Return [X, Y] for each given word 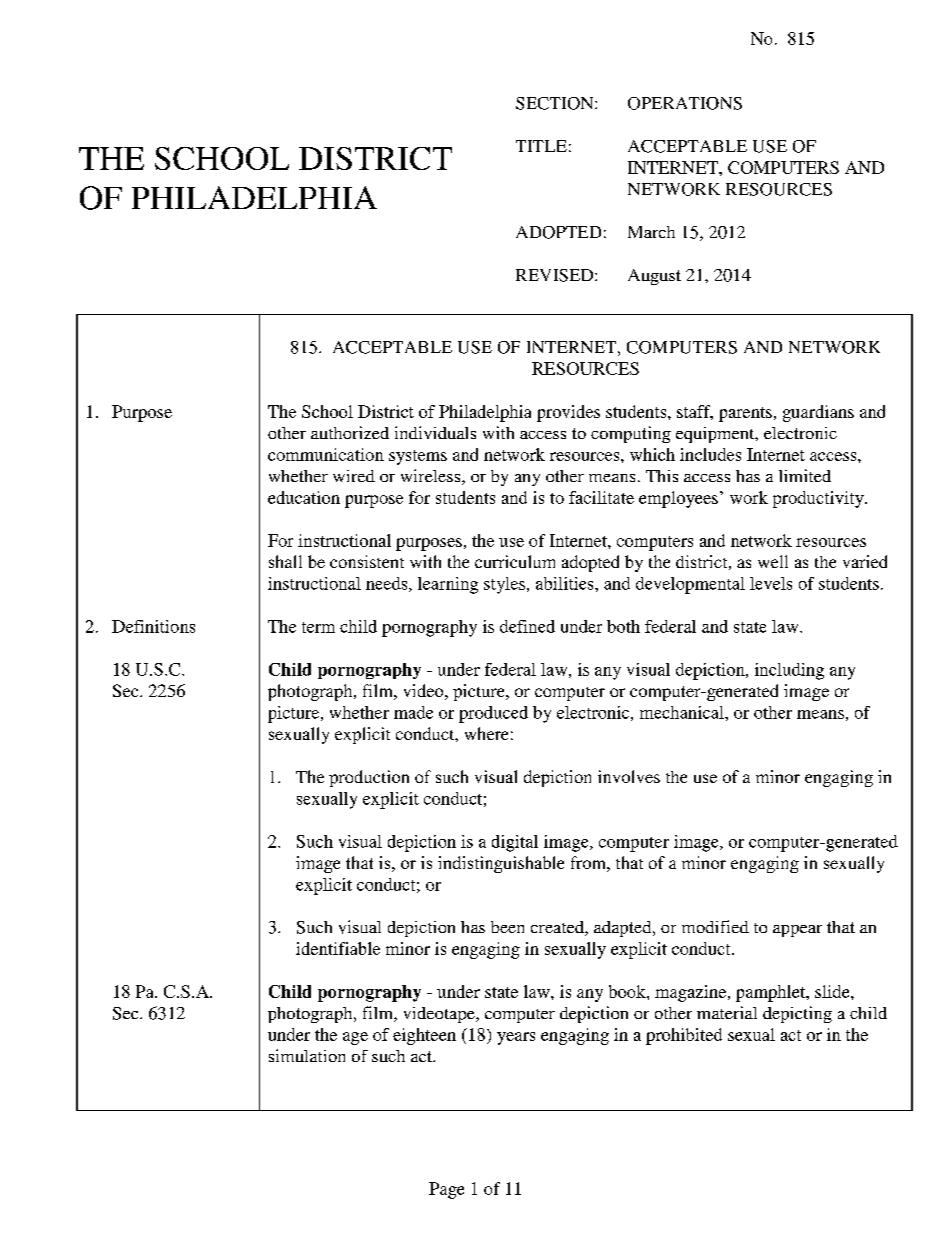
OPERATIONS [685, 103]
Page [446, 1190]
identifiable [338, 948]
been [507, 927]
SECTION [556, 103]
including [789, 671]
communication [326, 454]
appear [797, 931]
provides [568, 413]
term [318, 627]
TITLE [541, 146]
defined [527, 626]
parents [745, 414]
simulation [307, 1055]
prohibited [684, 1036]
